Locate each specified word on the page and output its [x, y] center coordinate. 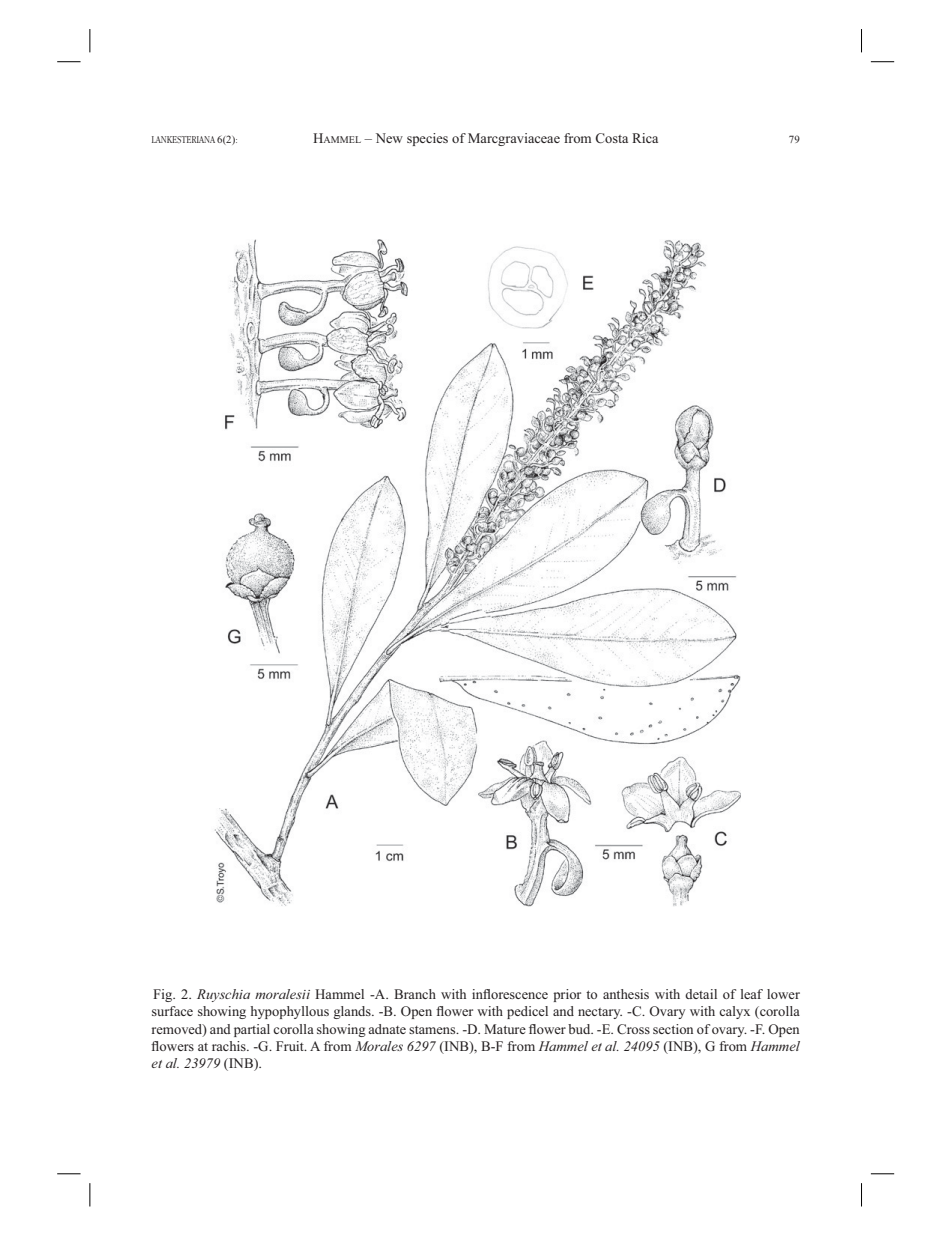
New [389, 138]
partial [252, 1030]
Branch [415, 994]
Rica [645, 138]
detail [701, 994]
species [427, 139]
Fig [164, 995]
